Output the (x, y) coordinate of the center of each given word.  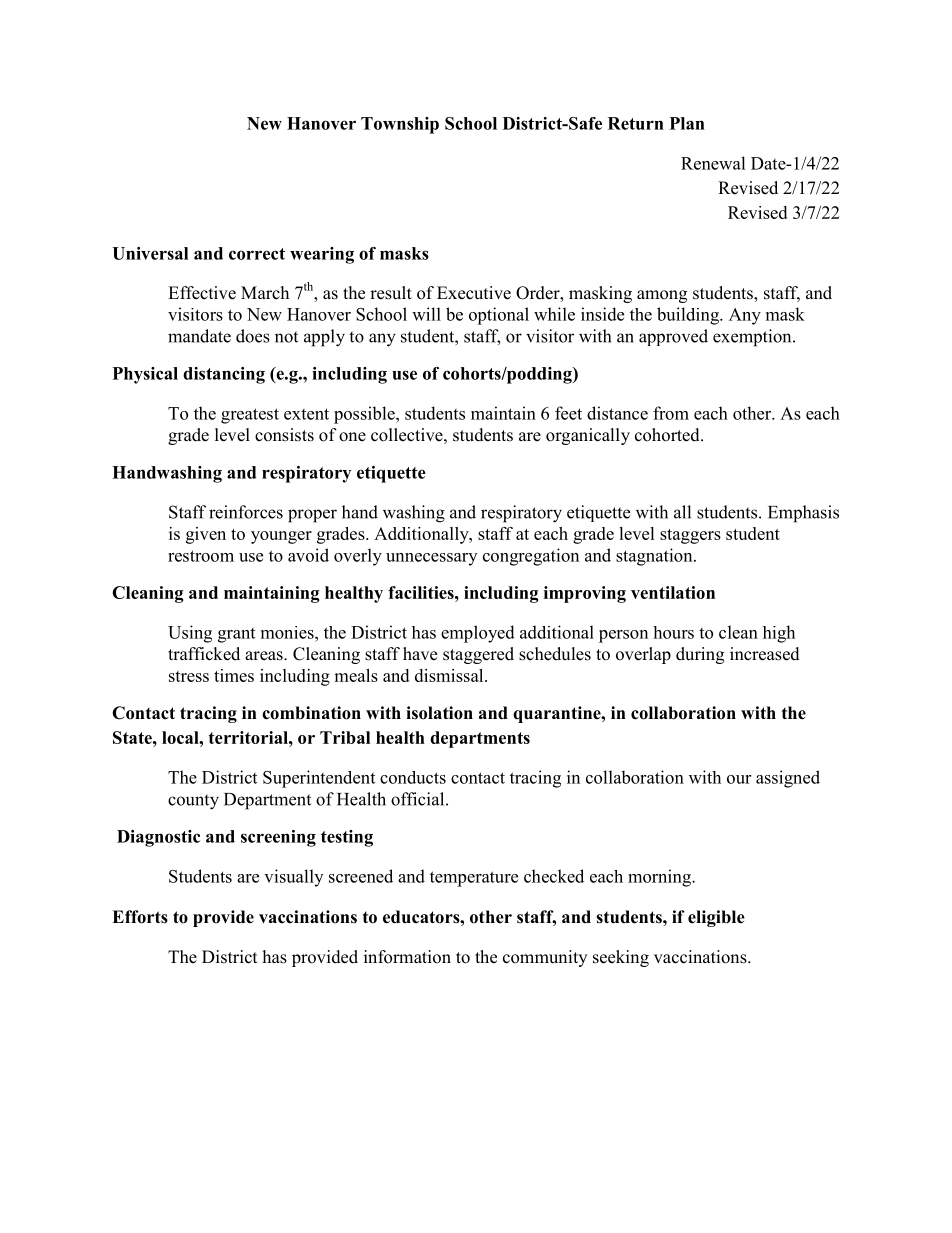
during (700, 655)
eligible (716, 918)
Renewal (713, 163)
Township (400, 125)
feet (568, 413)
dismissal (450, 675)
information (407, 957)
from (671, 413)
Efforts (140, 917)
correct (257, 254)
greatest (250, 416)
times (234, 675)
